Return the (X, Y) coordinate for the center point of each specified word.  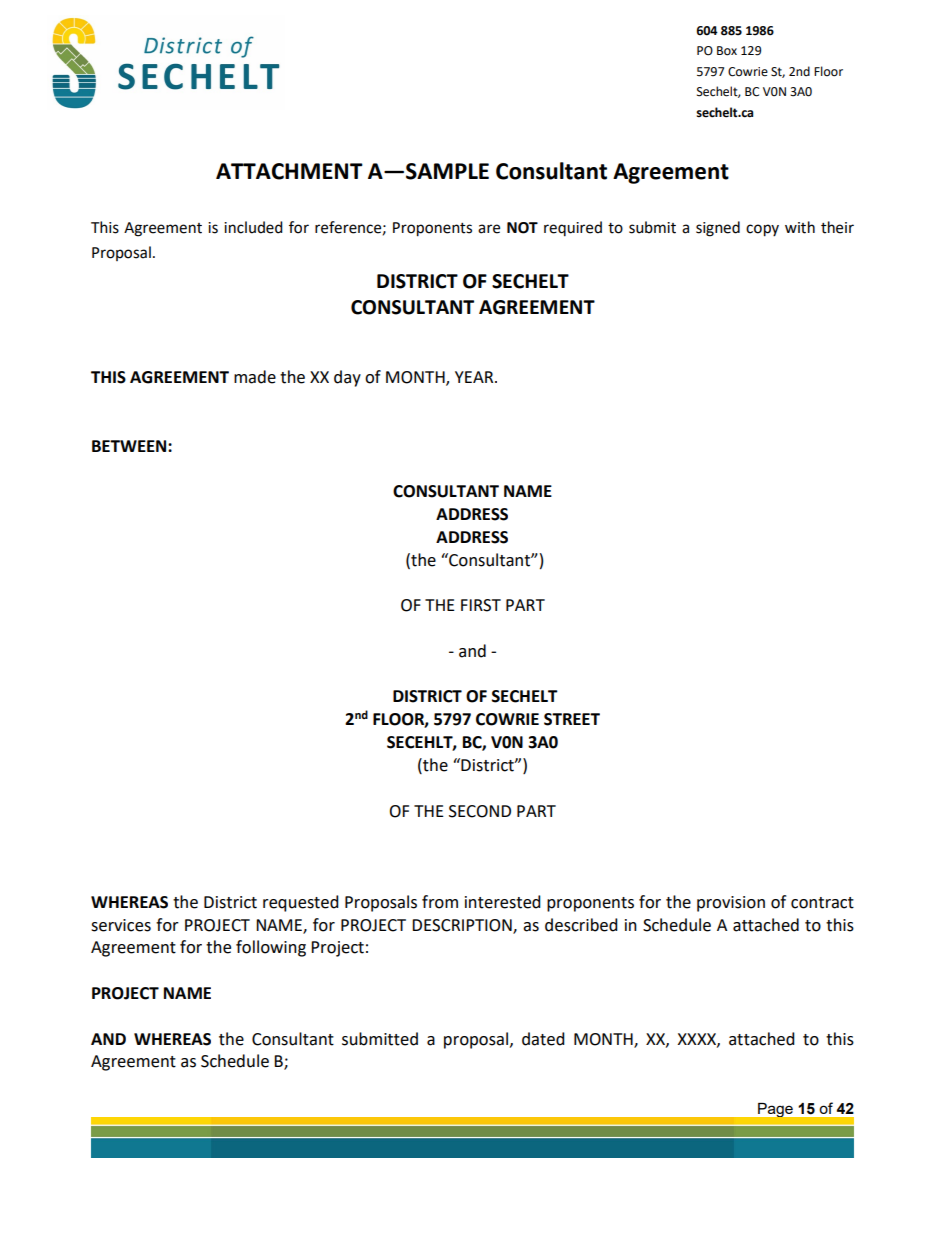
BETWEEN (130, 446)
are (489, 229)
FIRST (481, 605)
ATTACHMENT (289, 171)
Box (727, 51)
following (271, 948)
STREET (572, 719)
